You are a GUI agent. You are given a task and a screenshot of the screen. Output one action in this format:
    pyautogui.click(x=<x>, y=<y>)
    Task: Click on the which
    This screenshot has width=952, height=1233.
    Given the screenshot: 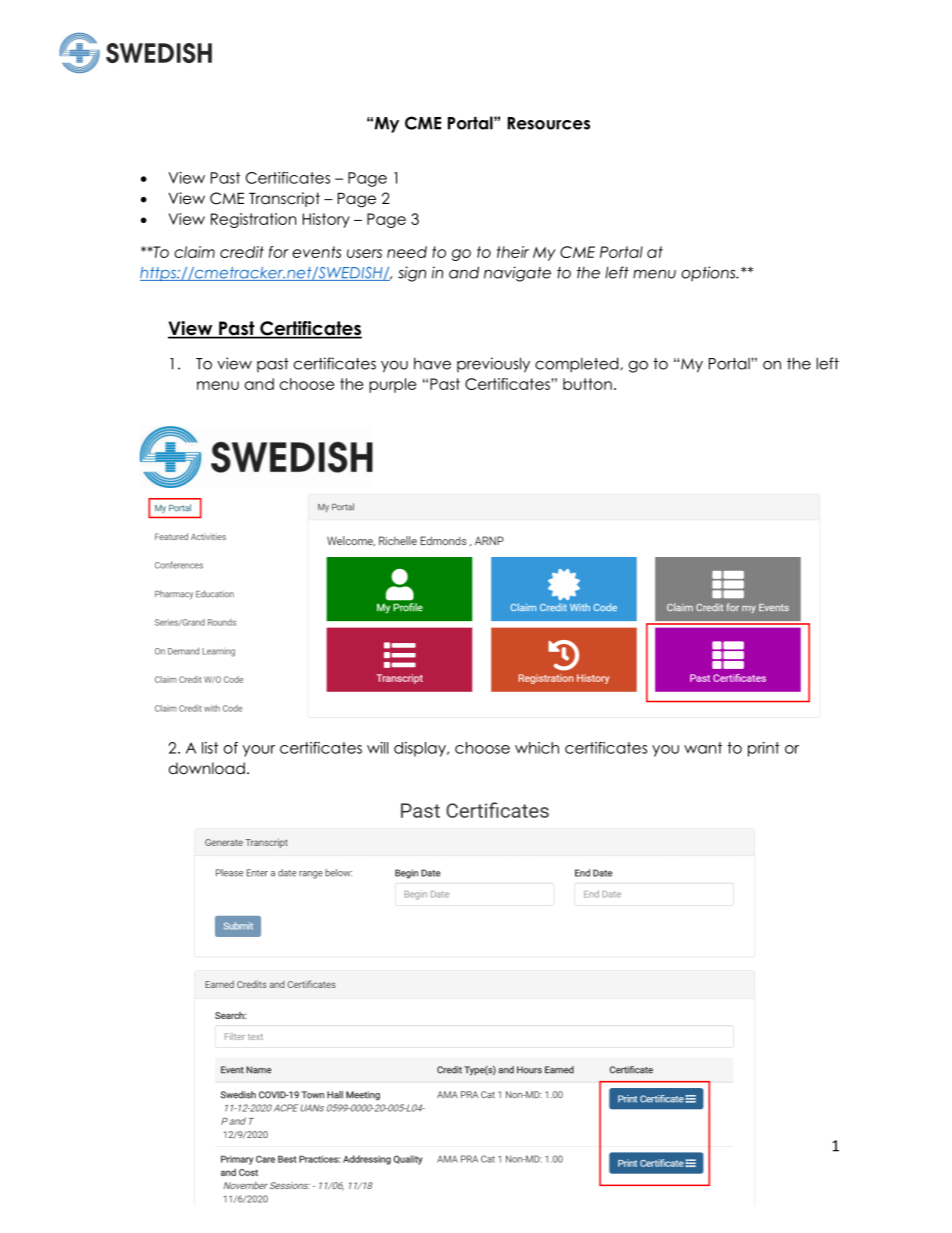 What is the action you would take?
    pyautogui.click(x=537, y=748)
